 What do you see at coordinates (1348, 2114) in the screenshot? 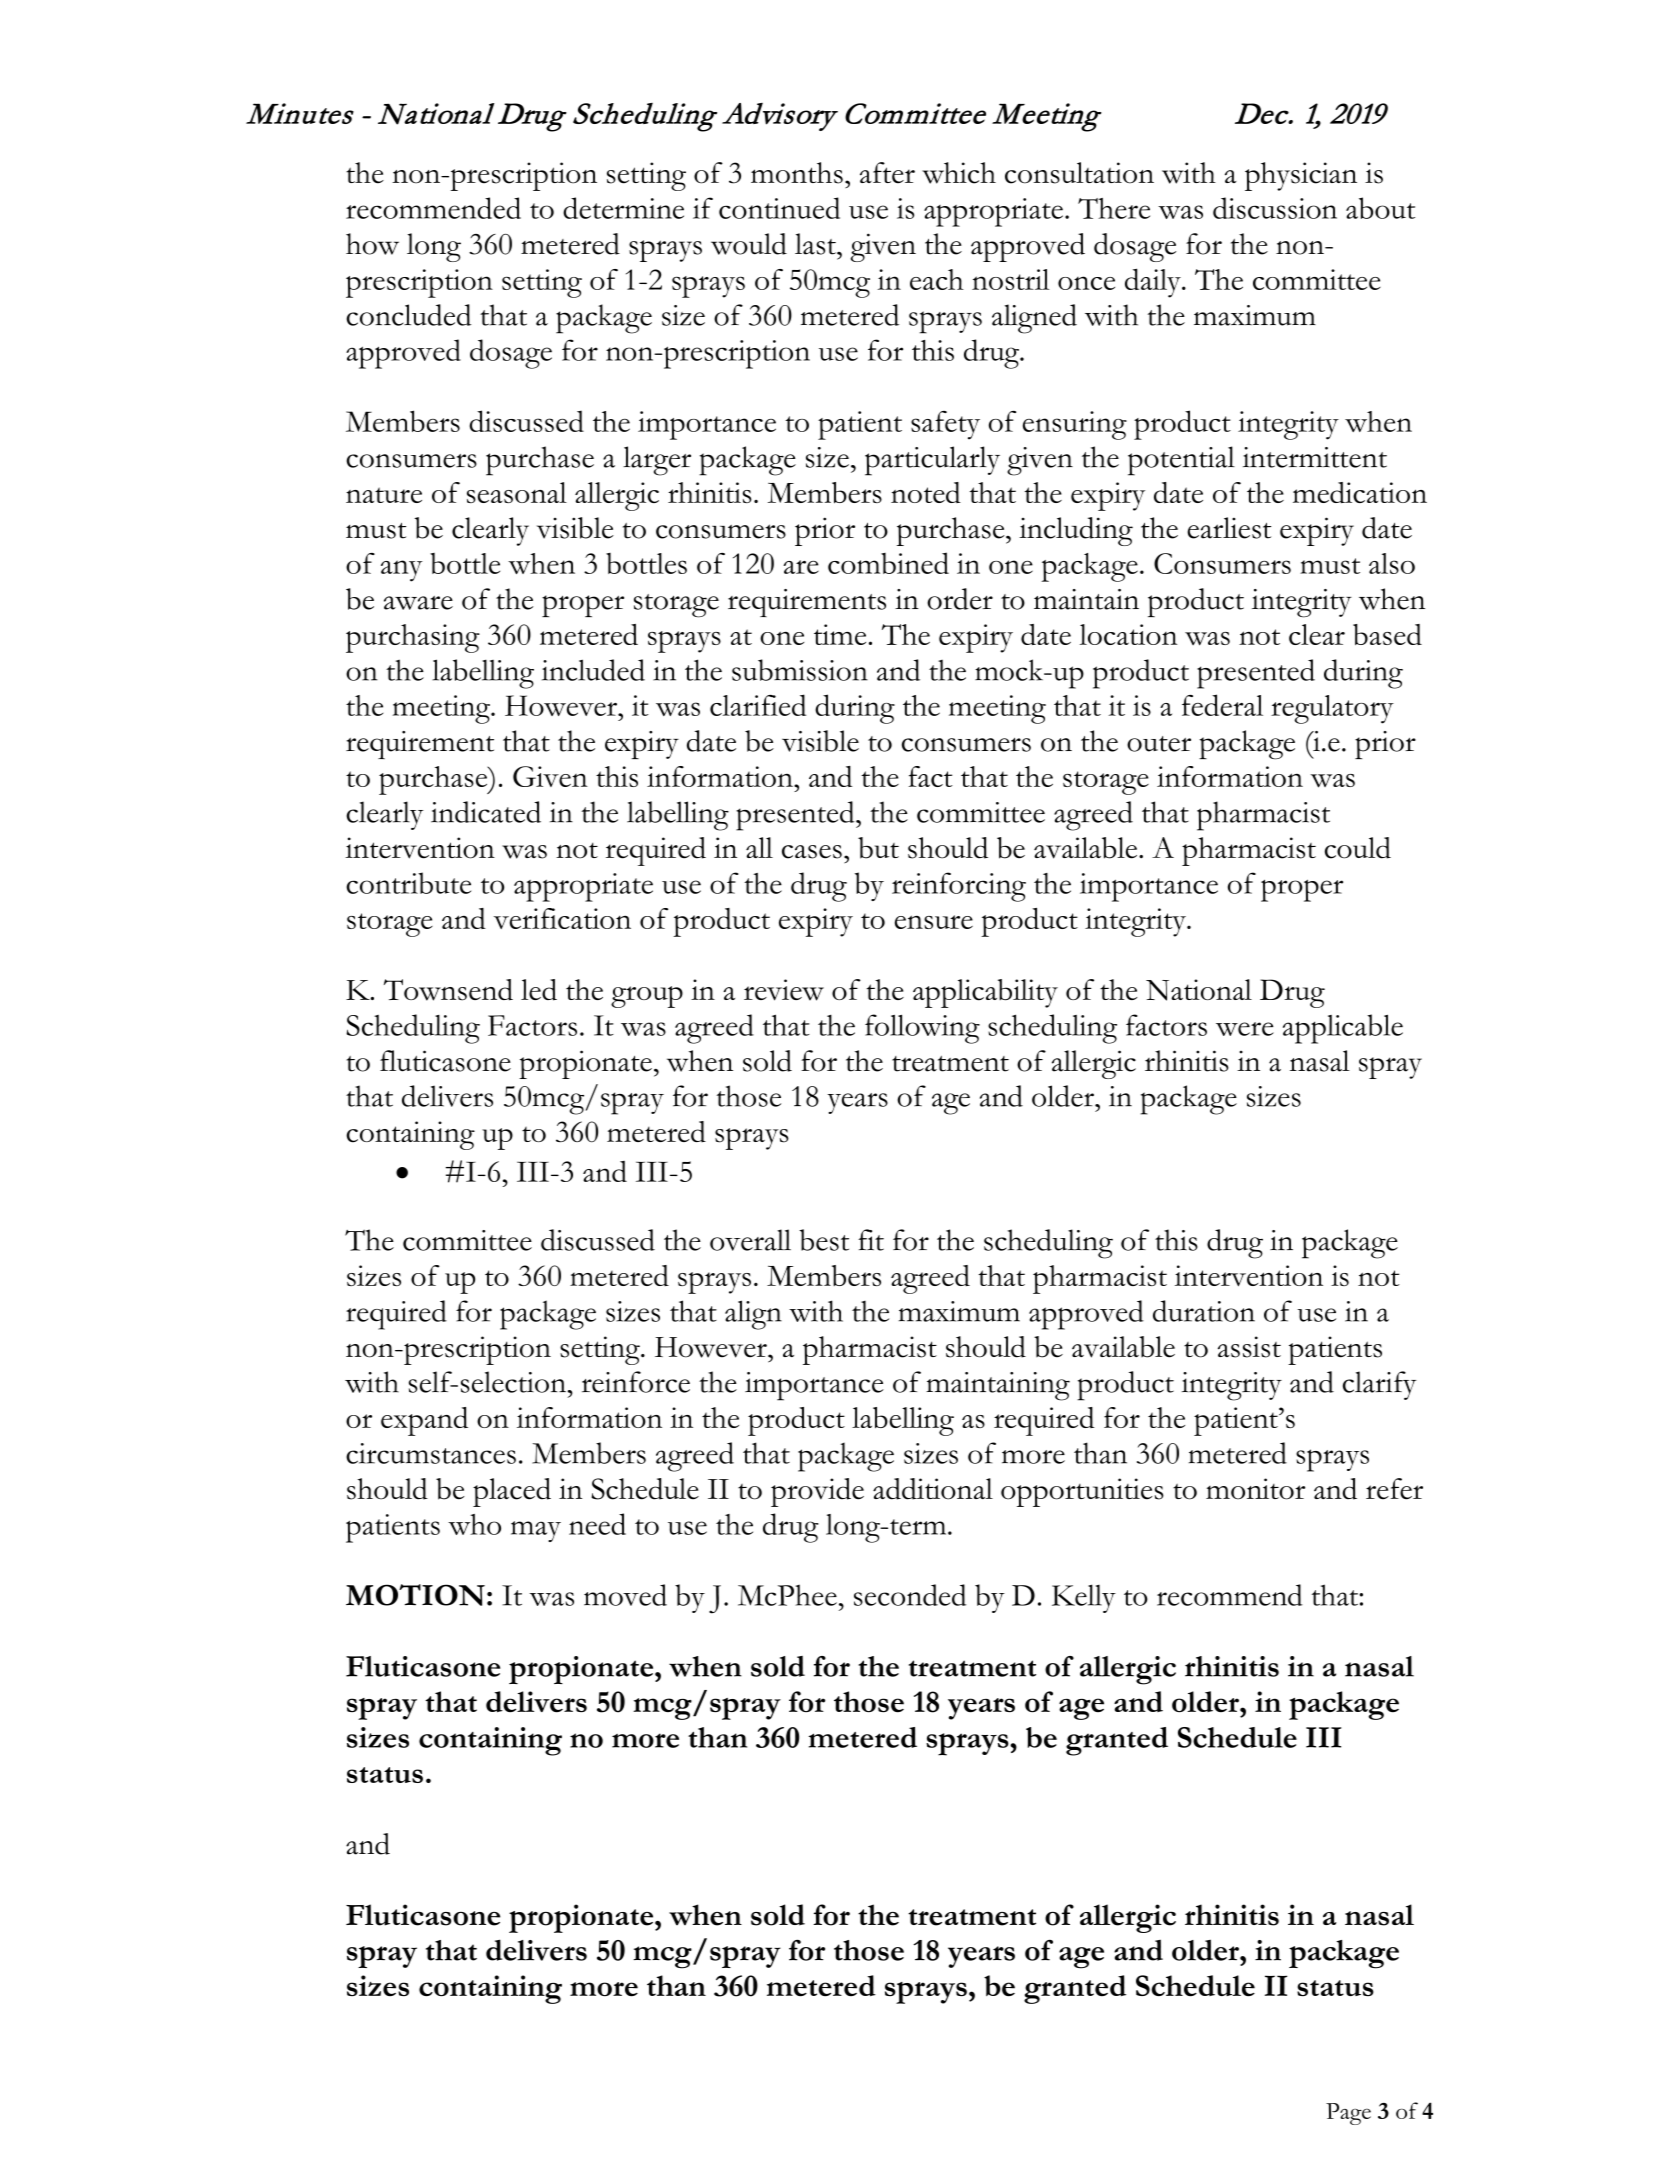
I see `Page` at bounding box center [1348, 2114].
